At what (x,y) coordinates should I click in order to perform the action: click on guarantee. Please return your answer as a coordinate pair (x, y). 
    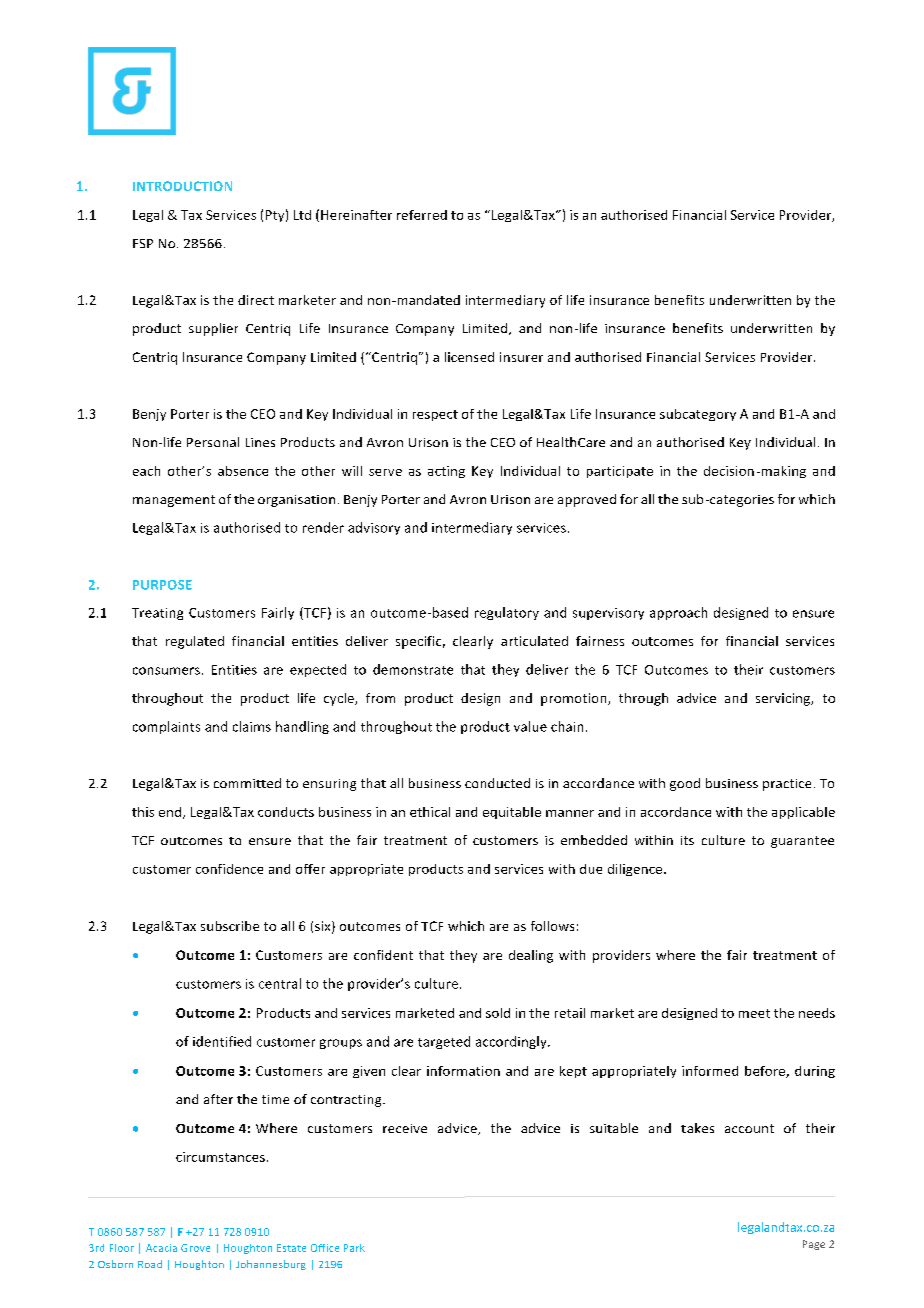
    Looking at the image, I should click on (802, 842).
